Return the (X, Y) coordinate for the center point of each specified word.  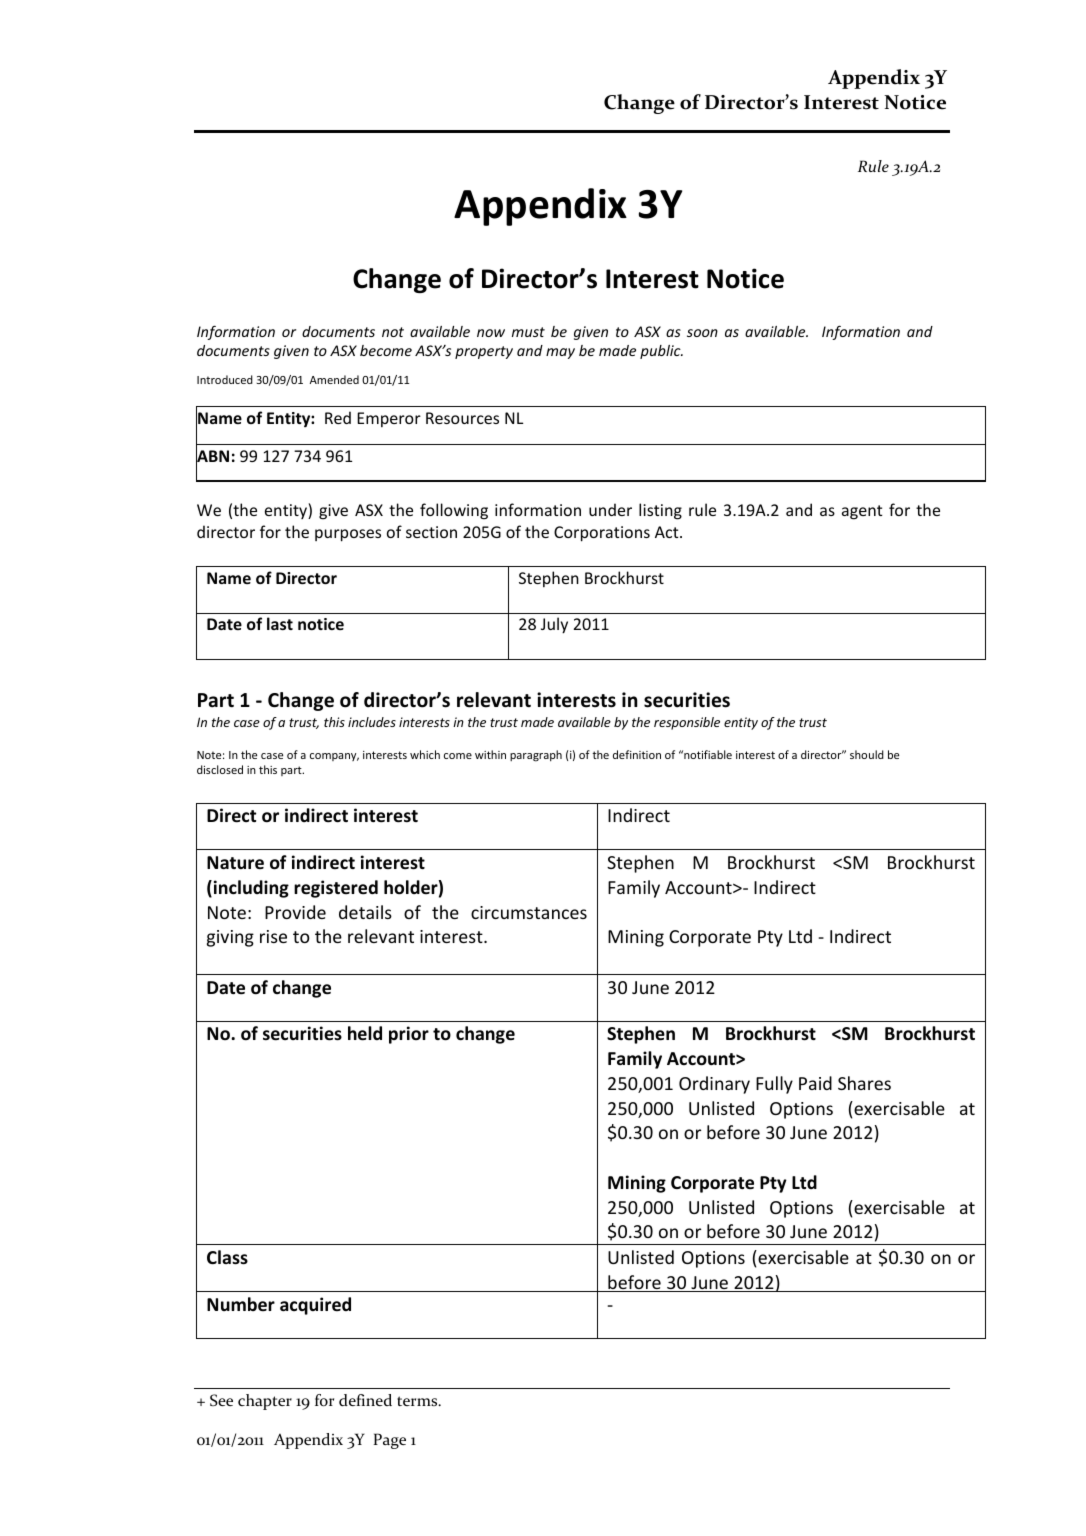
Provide (295, 912)
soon (702, 333)
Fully (774, 1085)
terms (418, 1401)
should (867, 754)
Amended (334, 379)
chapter (265, 1402)
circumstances (529, 912)
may (560, 353)
